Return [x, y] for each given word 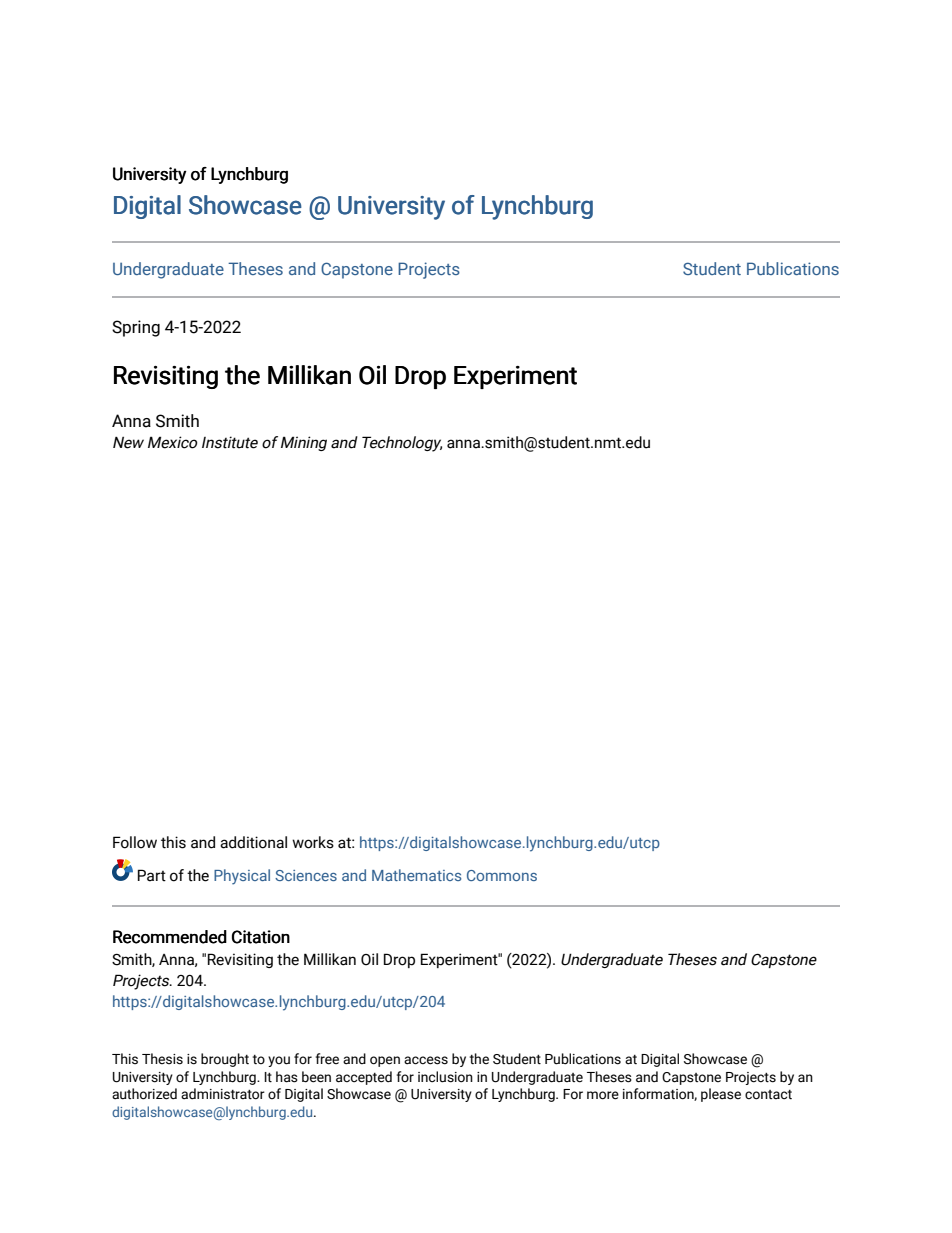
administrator [223, 1094]
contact [768, 1095]
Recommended [170, 937]
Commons [502, 875]
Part [152, 875]
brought [225, 1060]
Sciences [306, 875]
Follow [135, 842]
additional [253, 842]
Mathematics [416, 875]
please [721, 1095]
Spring [136, 328]
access [426, 1060]
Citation [261, 937]
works [313, 842]
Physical [242, 877]
